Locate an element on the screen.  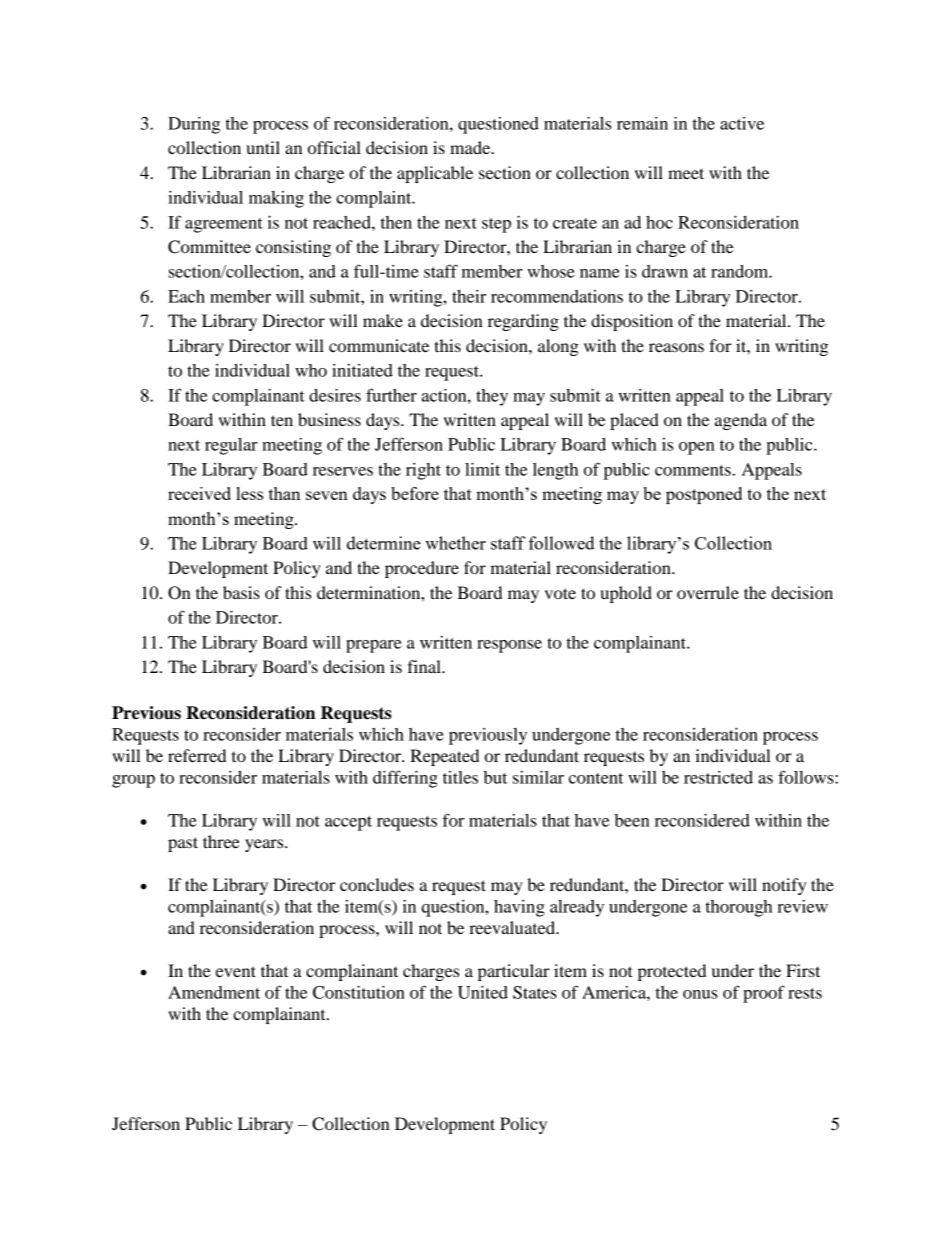
event is located at coordinates (236, 971).
